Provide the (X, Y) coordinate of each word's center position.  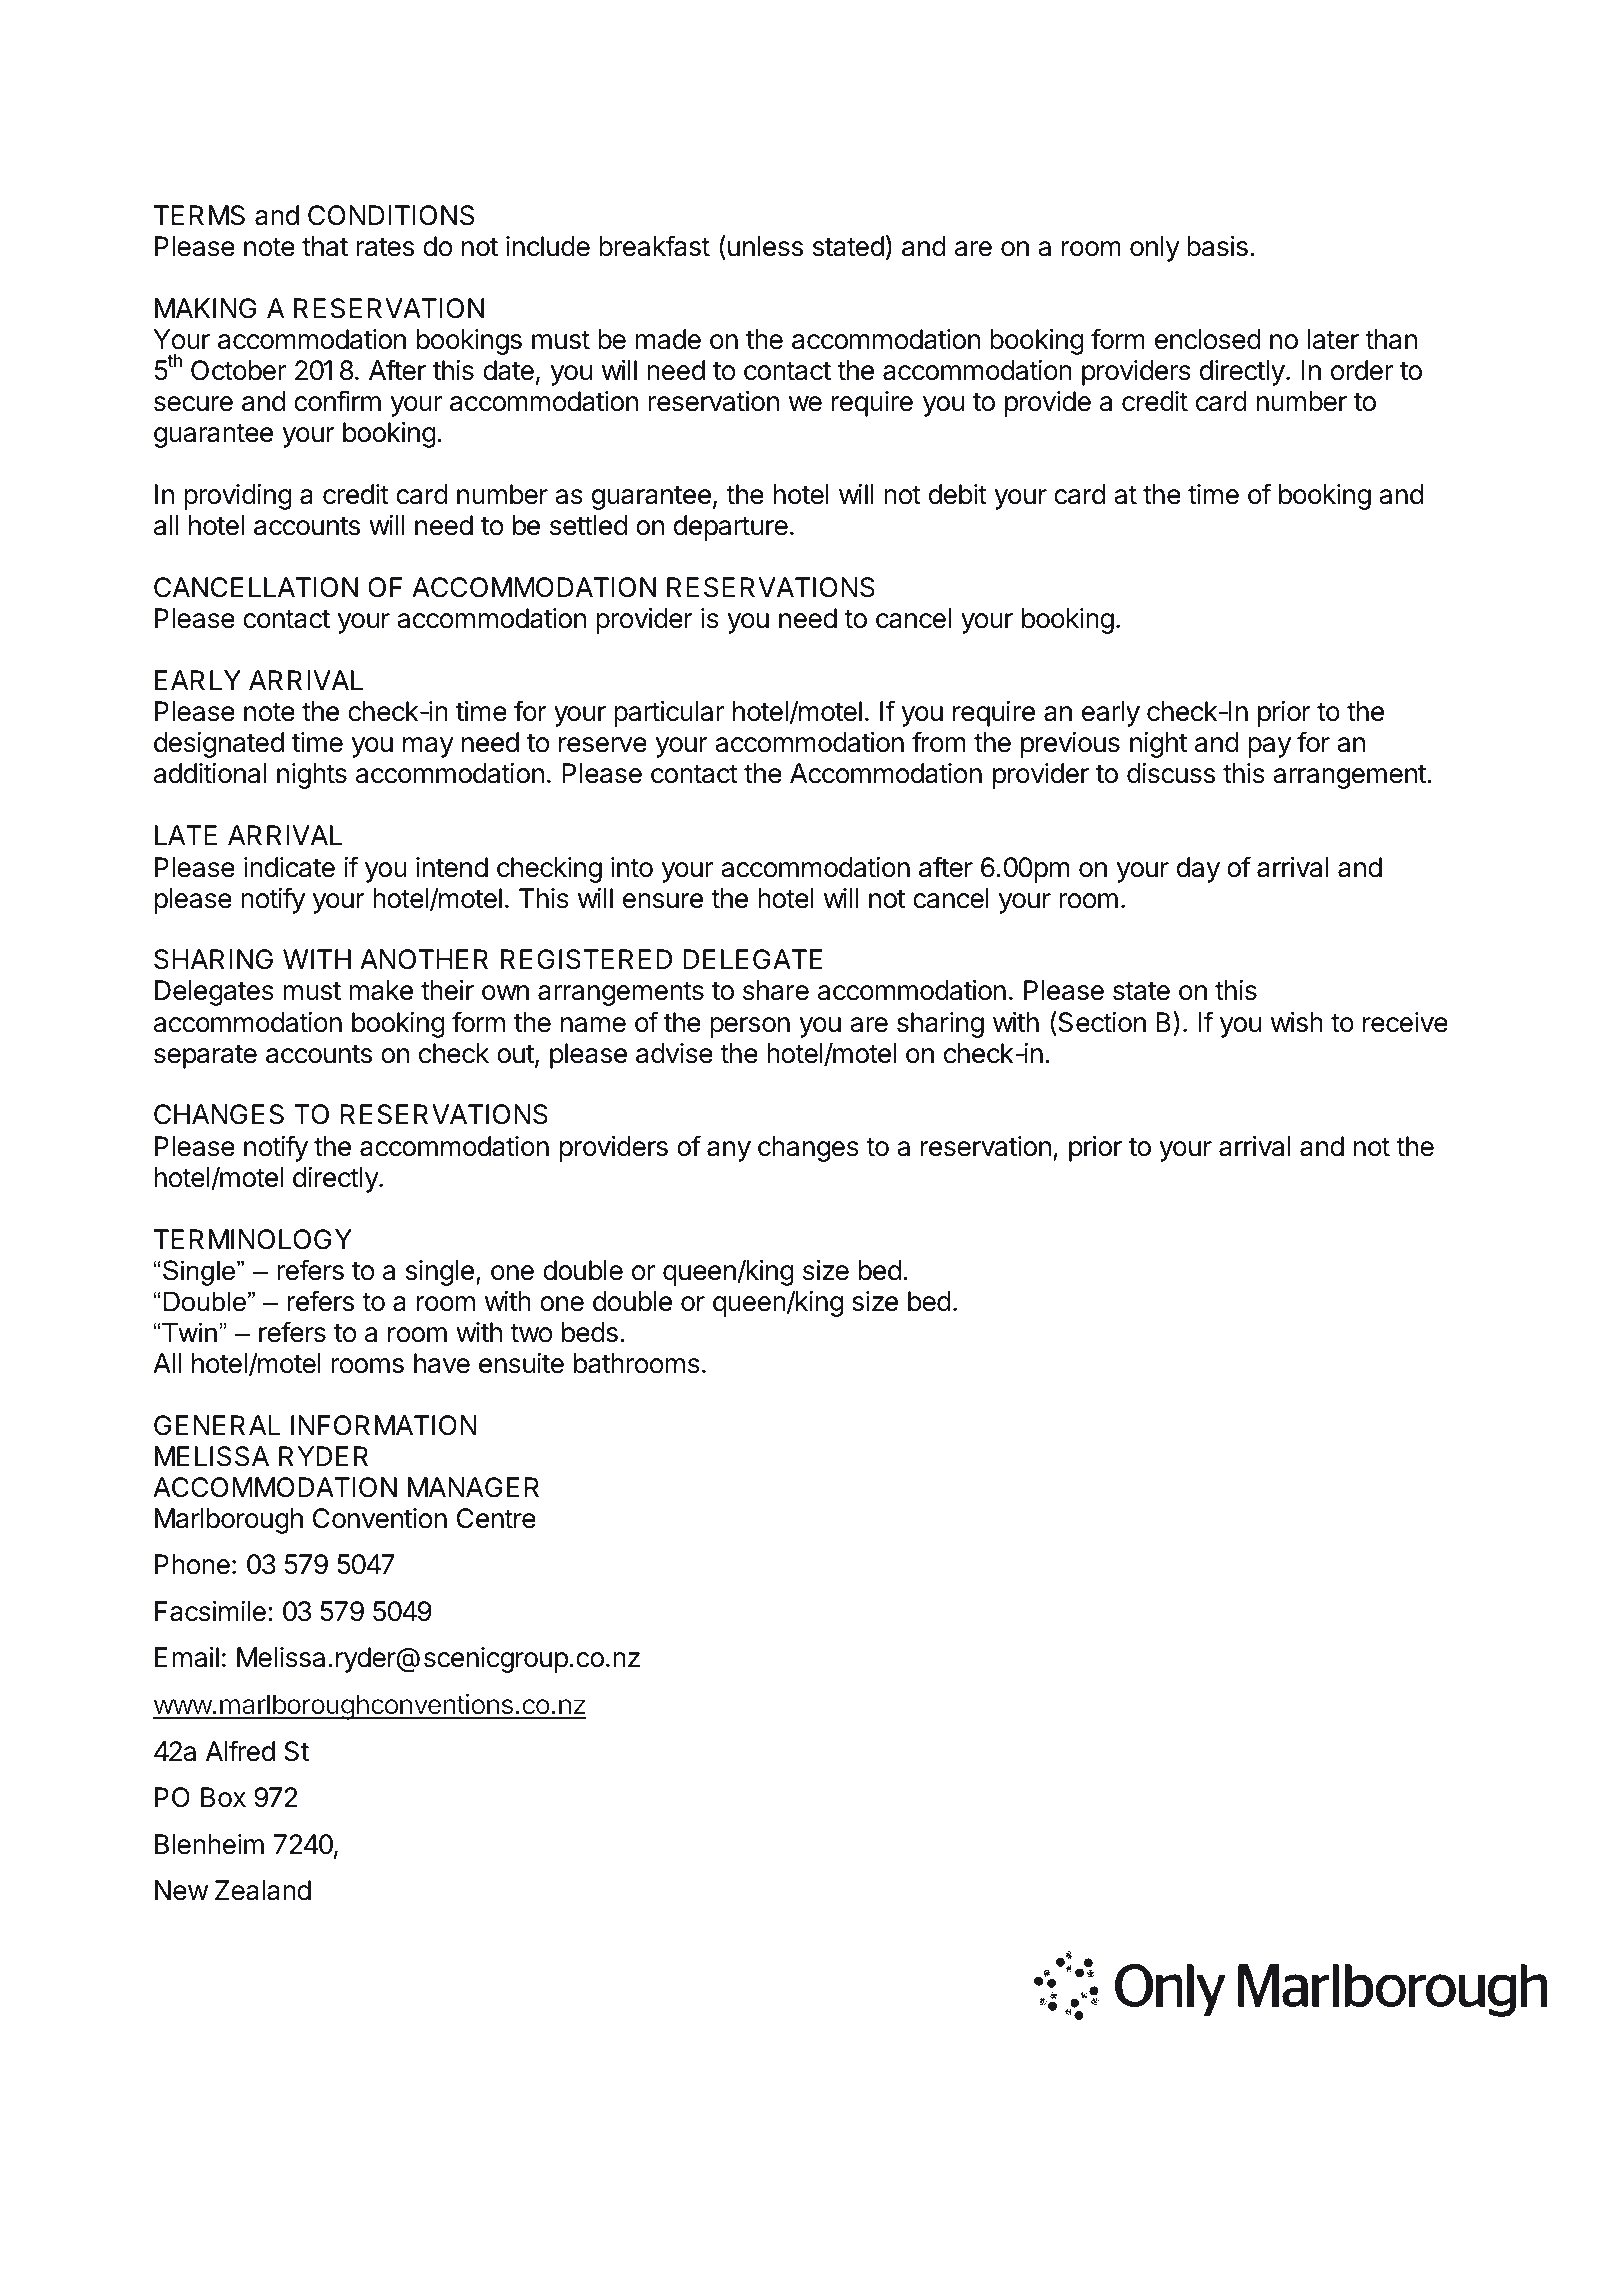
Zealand (263, 1890)
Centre (496, 1518)
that (325, 246)
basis (1217, 246)
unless (765, 246)
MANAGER (473, 1487)
